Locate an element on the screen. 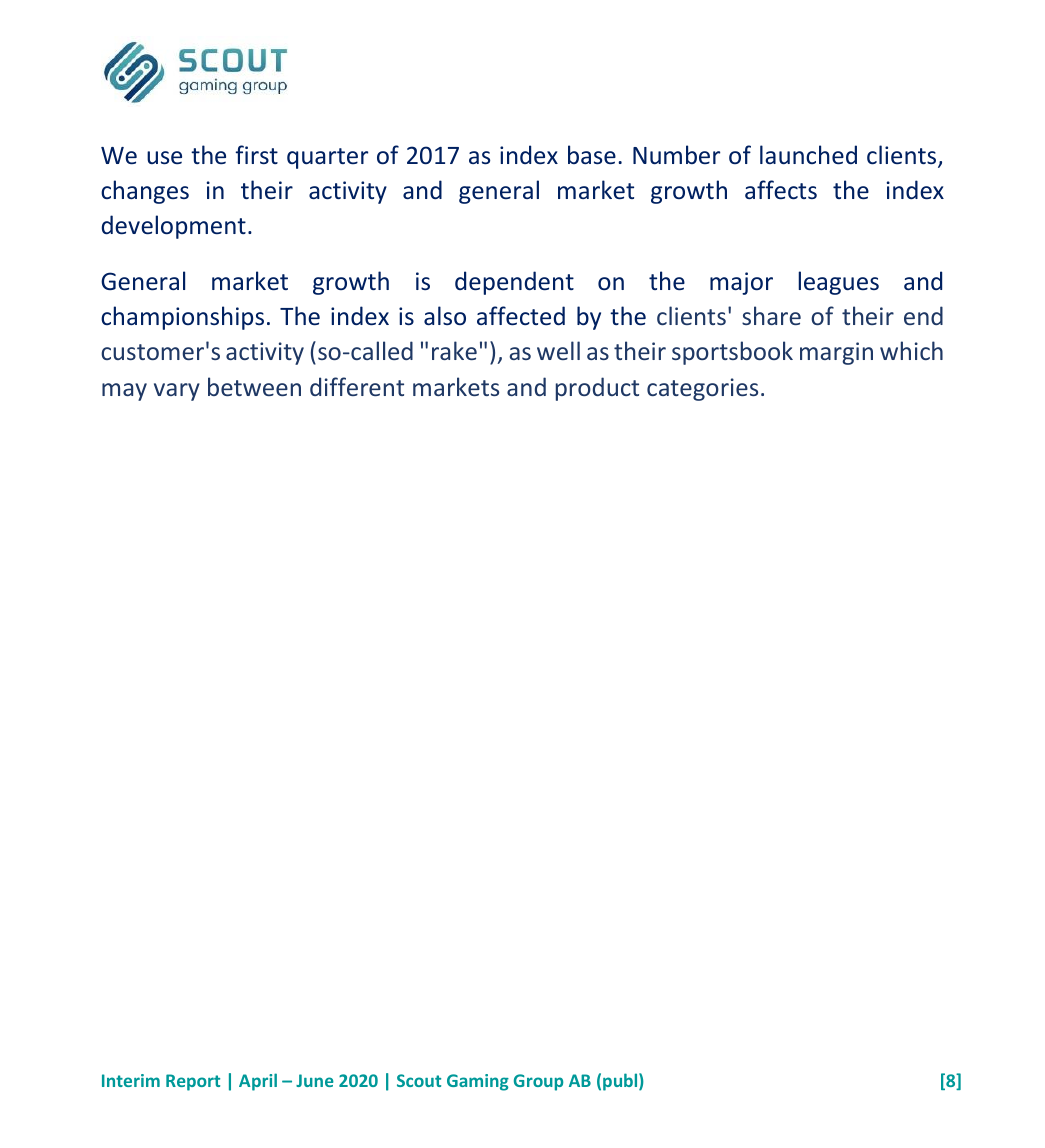 The height and width of the screenshot is (1148, 1045). sportsbook is located at coordinates (732, 353).
